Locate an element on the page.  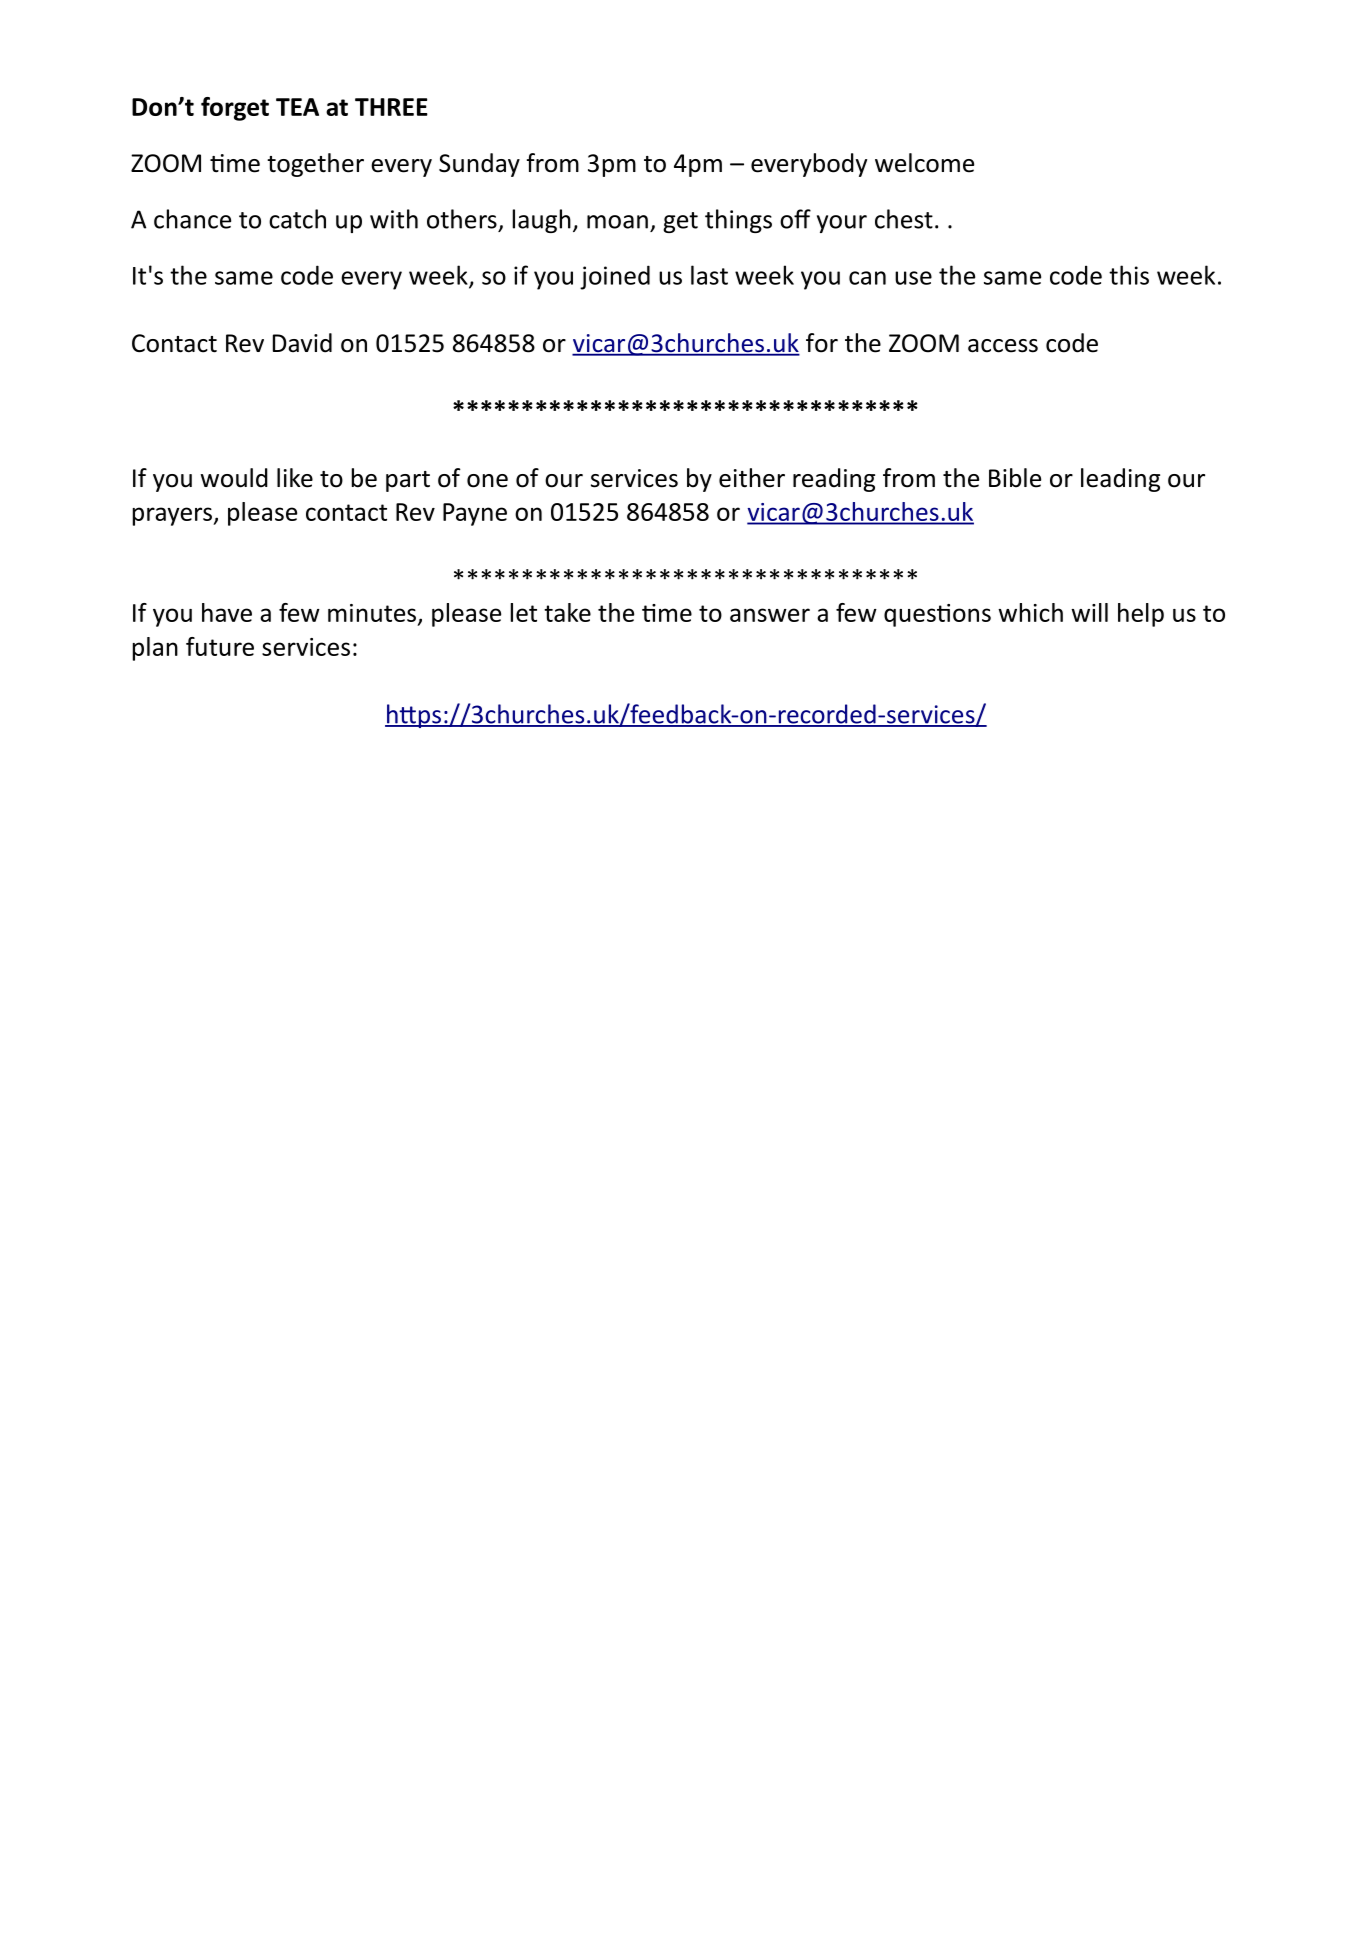
Sunday is located at coordinates (479, 165).
